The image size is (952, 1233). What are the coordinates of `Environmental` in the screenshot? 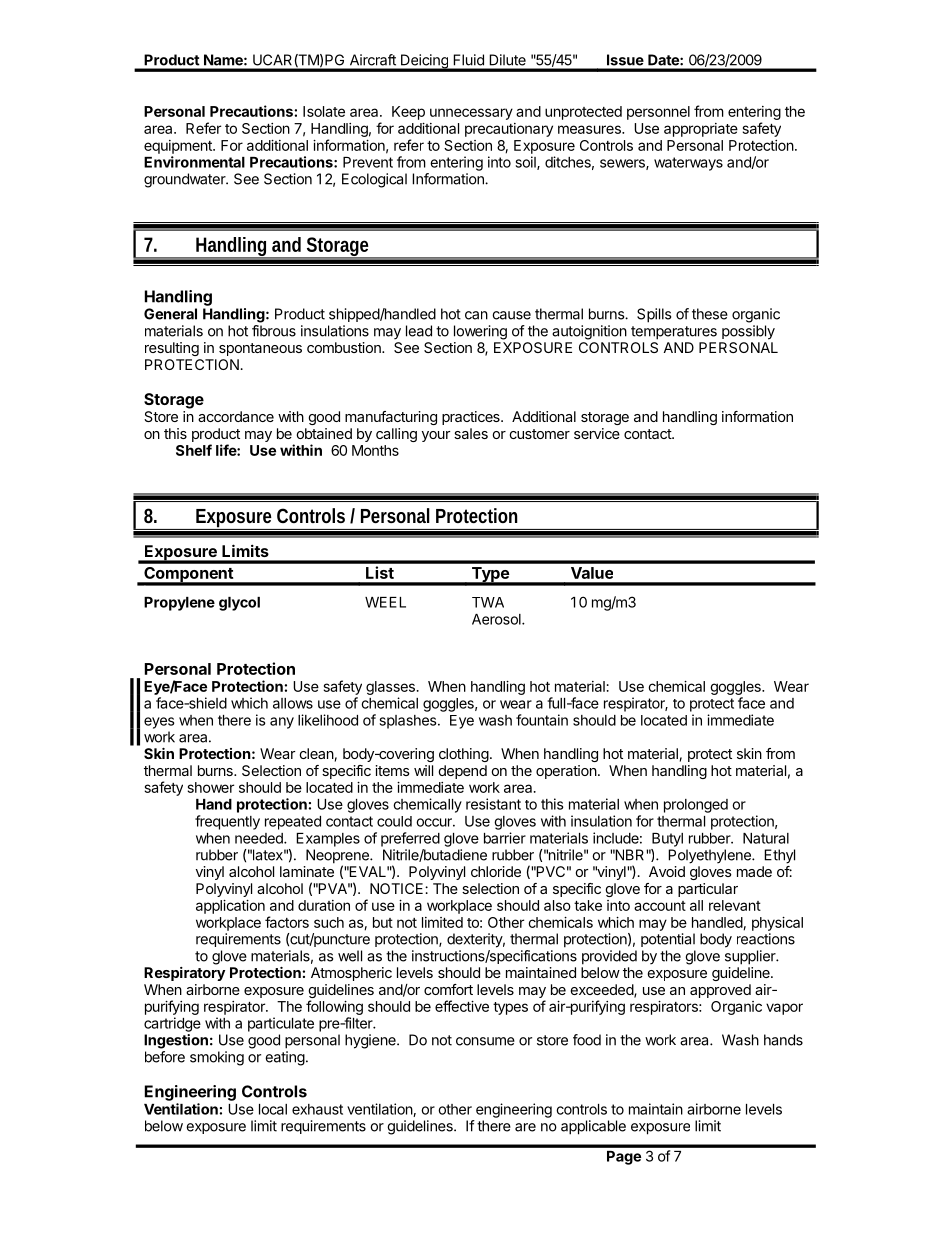 It's located at (194, 162).
